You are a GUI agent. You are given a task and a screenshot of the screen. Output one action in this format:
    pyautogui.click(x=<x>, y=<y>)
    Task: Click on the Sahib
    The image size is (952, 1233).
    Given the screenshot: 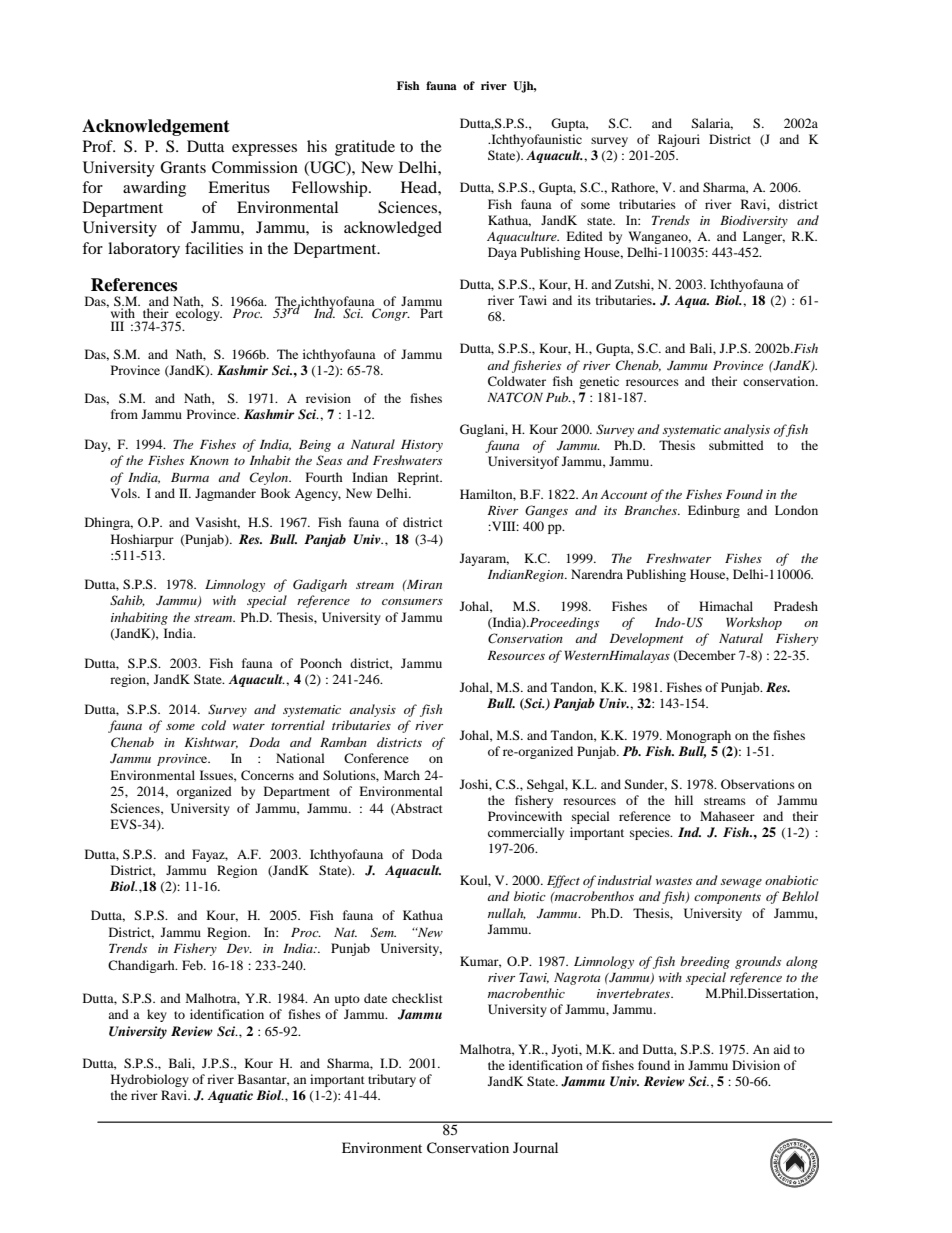 What is the action you would take?
    pyautogui.click(x=127, y=601)
